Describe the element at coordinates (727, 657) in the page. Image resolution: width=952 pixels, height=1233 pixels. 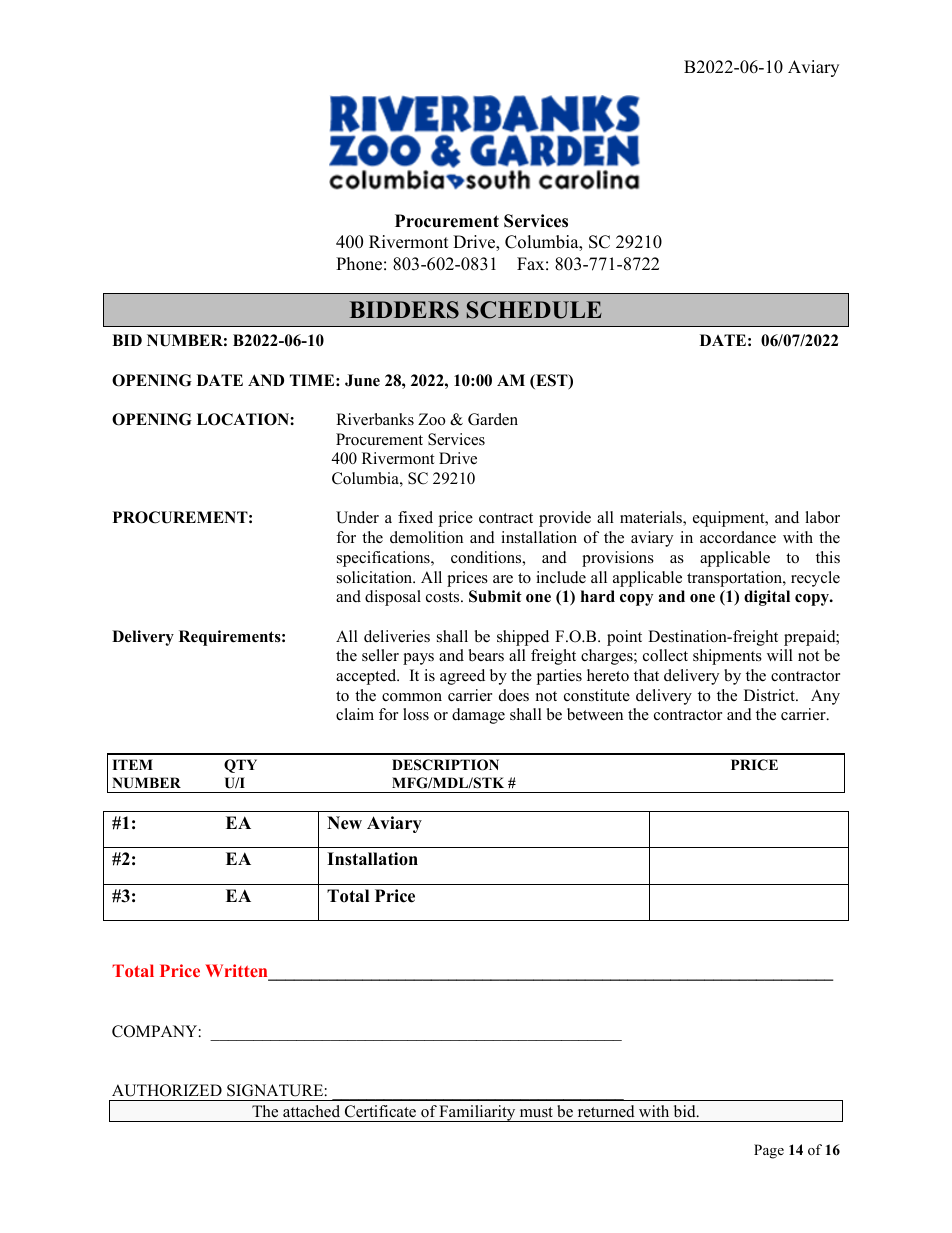
I see `shipments` at that location.
